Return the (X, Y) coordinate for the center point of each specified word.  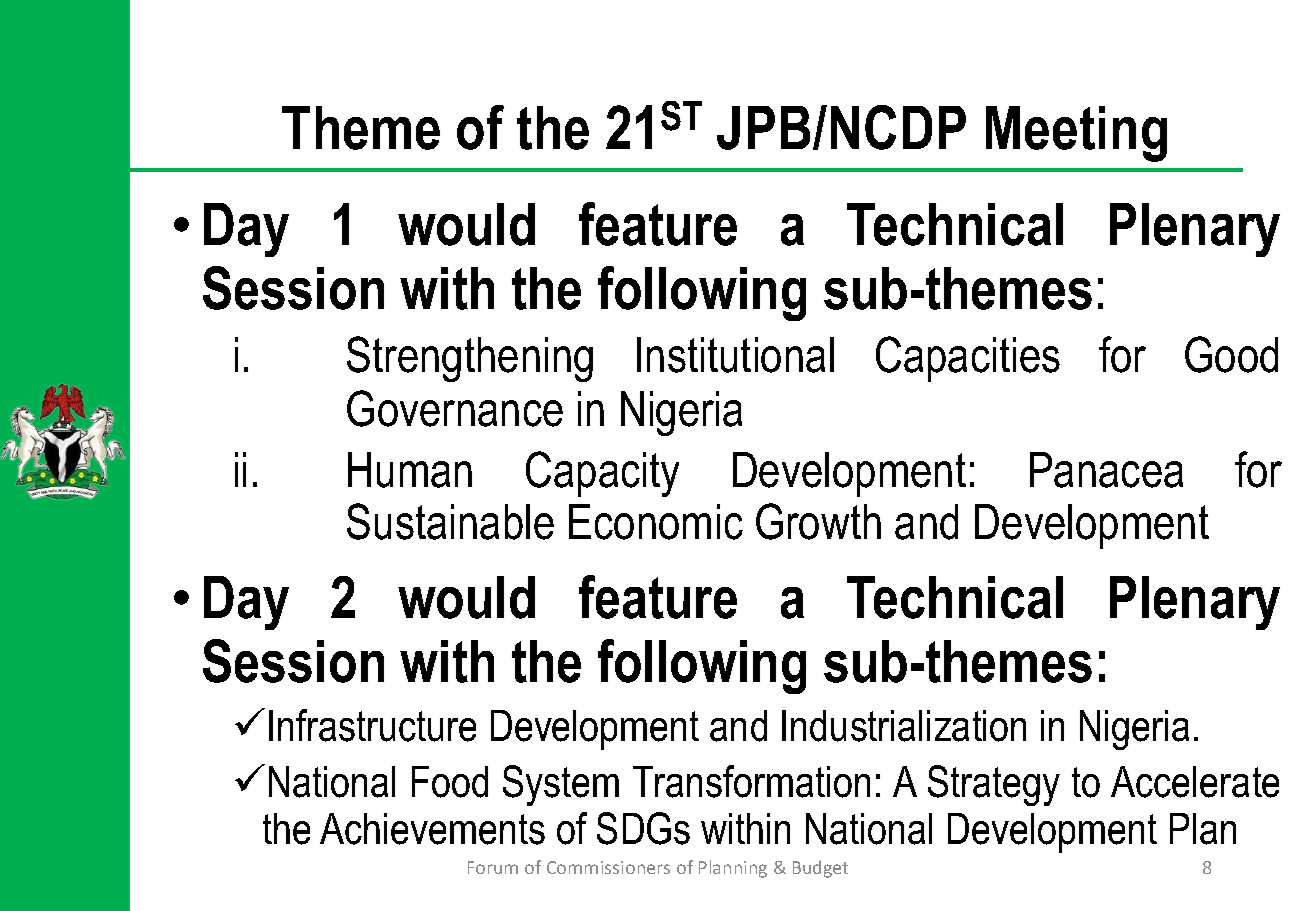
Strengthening (470, 359)
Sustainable (450, 521)
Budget (820, 869)
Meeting (1076, 134)
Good (1231, 354)
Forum (493, 867)
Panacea (1106, 470)
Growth (818, 521)
